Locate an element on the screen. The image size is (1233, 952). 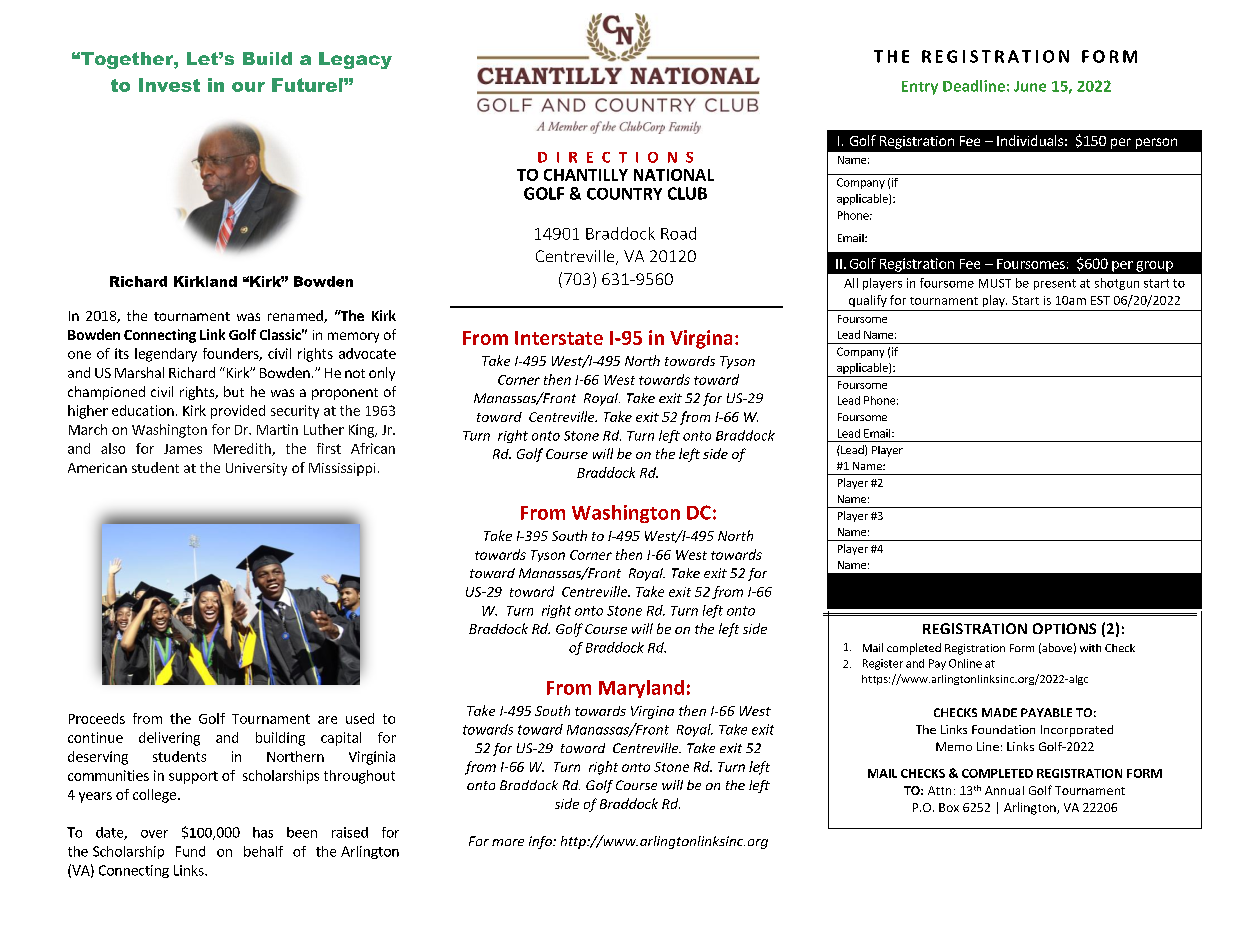
present is located at coordinates (1055, 284).
